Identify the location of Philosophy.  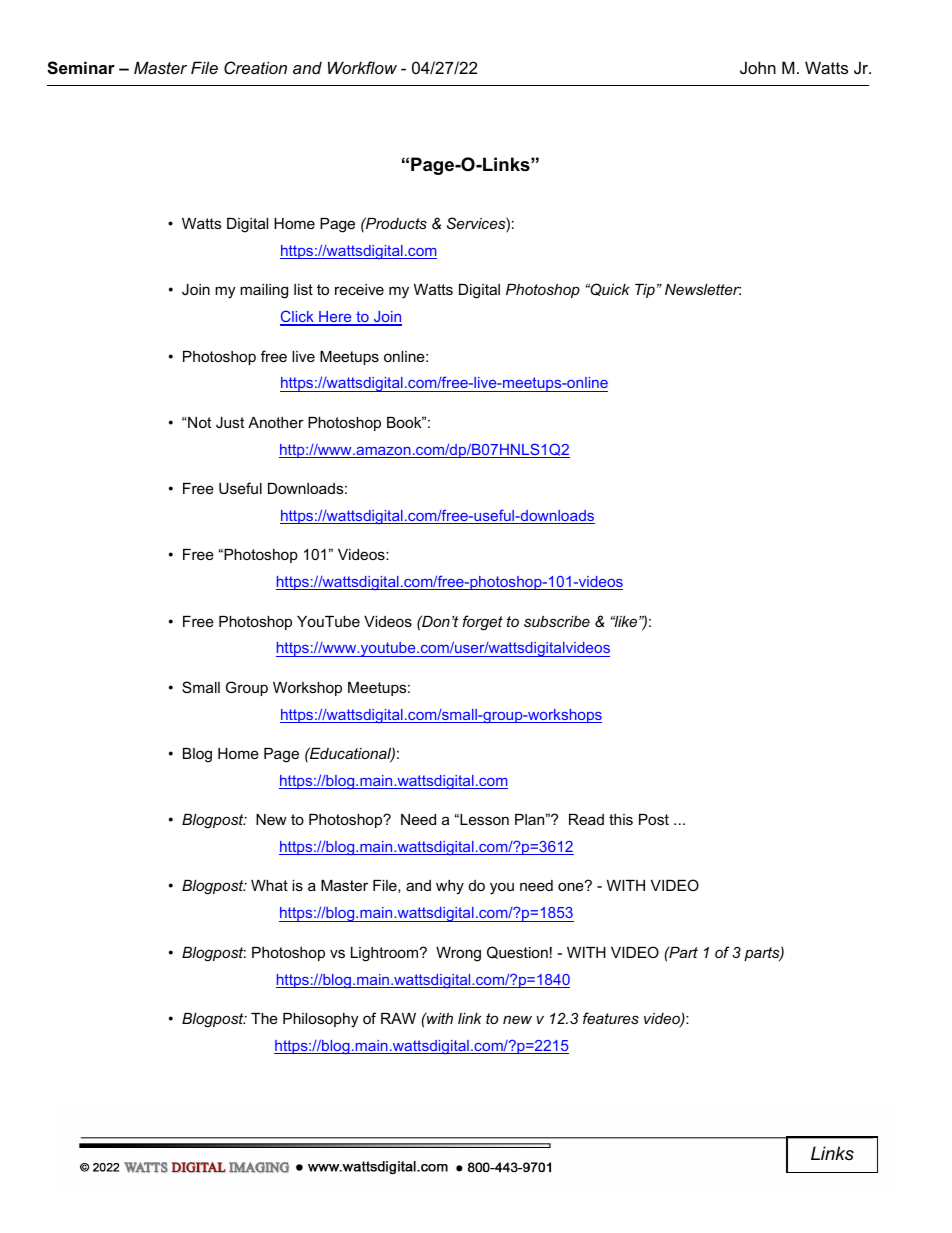
(320, 1020).
